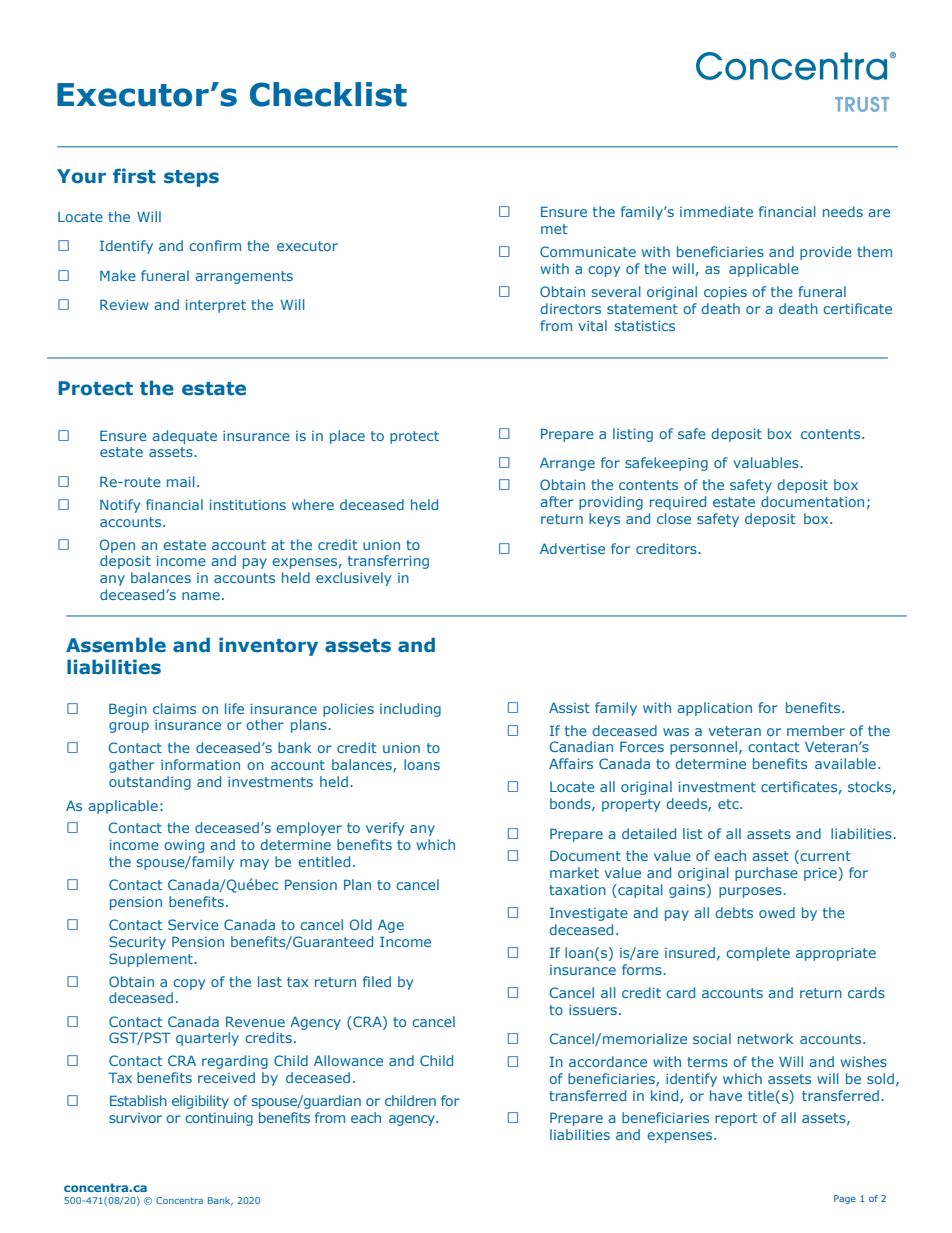 This screenshot has height=1233, width=952. Describe the element at coordinates (219, 1119) in the screenshot. I see `continuing` at that location.
